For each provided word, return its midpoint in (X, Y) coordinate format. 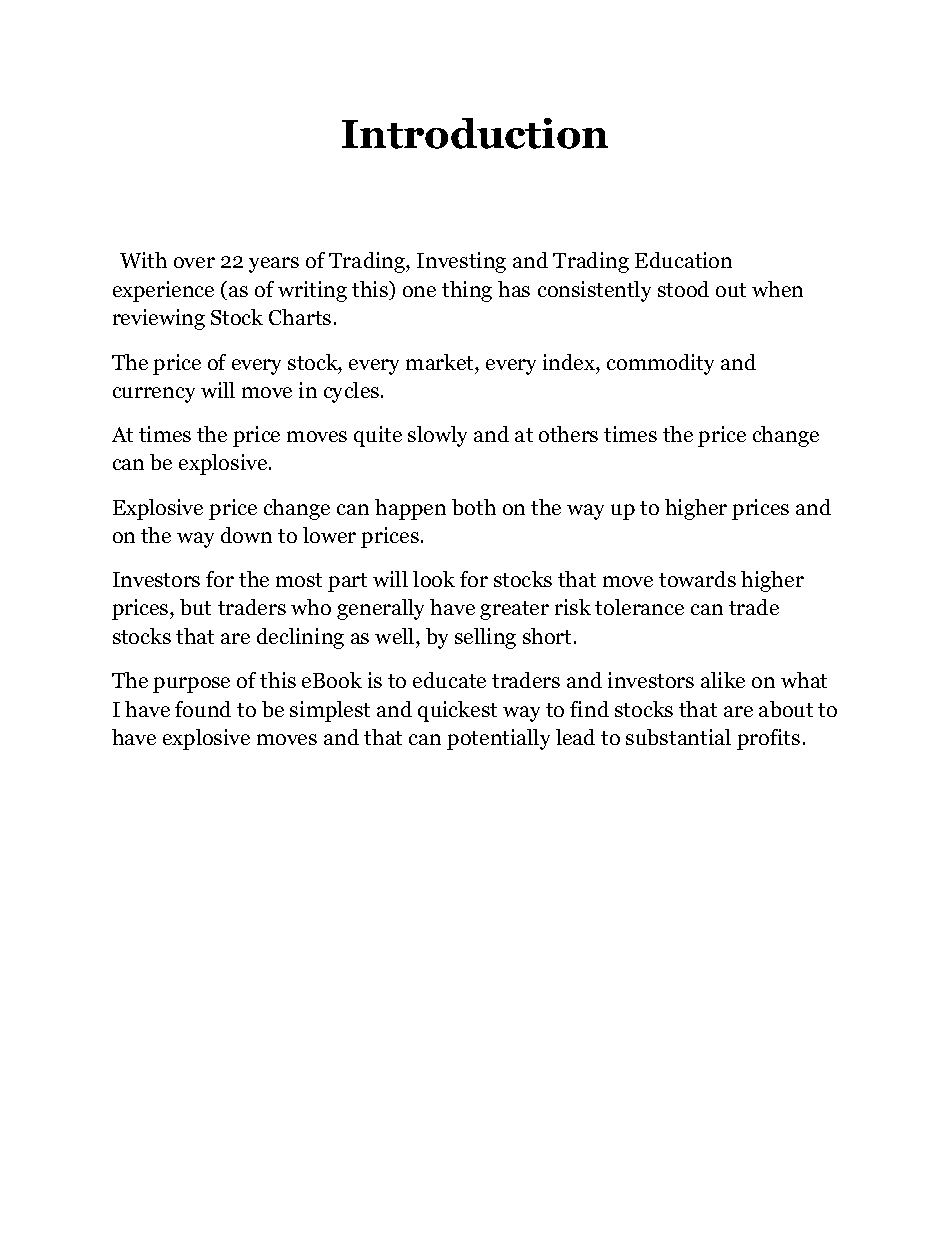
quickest (457, 711)
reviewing (159, 319)
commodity (660, 364)
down (246, 535)
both (474, 507)
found (203, 709)
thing (467, 291)
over (194, 262)
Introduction (475, 133)
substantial (678, 737)
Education (683, 260)
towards (697, 579)
